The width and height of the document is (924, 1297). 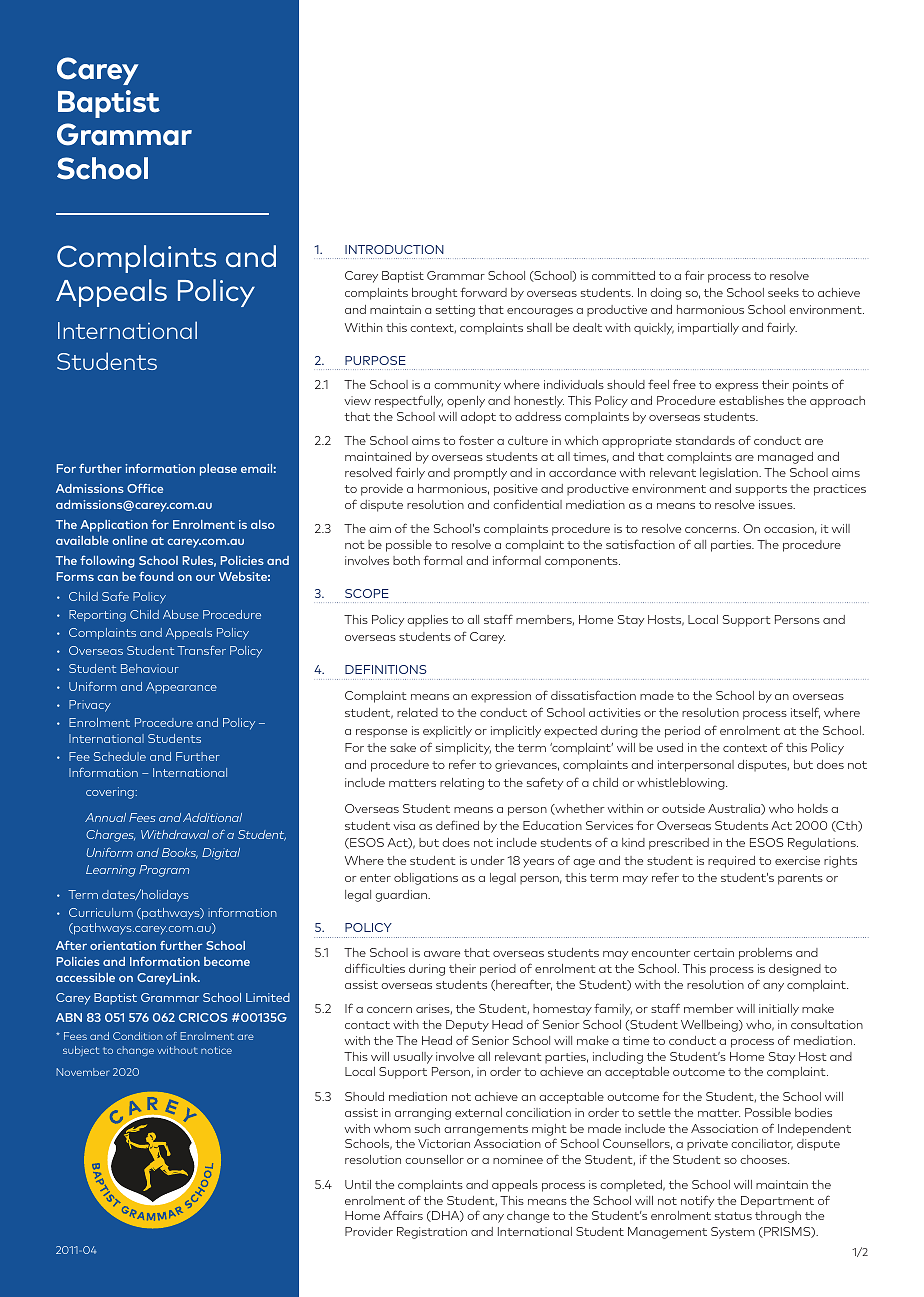 What do you see at coordinates (358, 1184) in the document?
I see `Until` at bounding box center [358, 1184].
